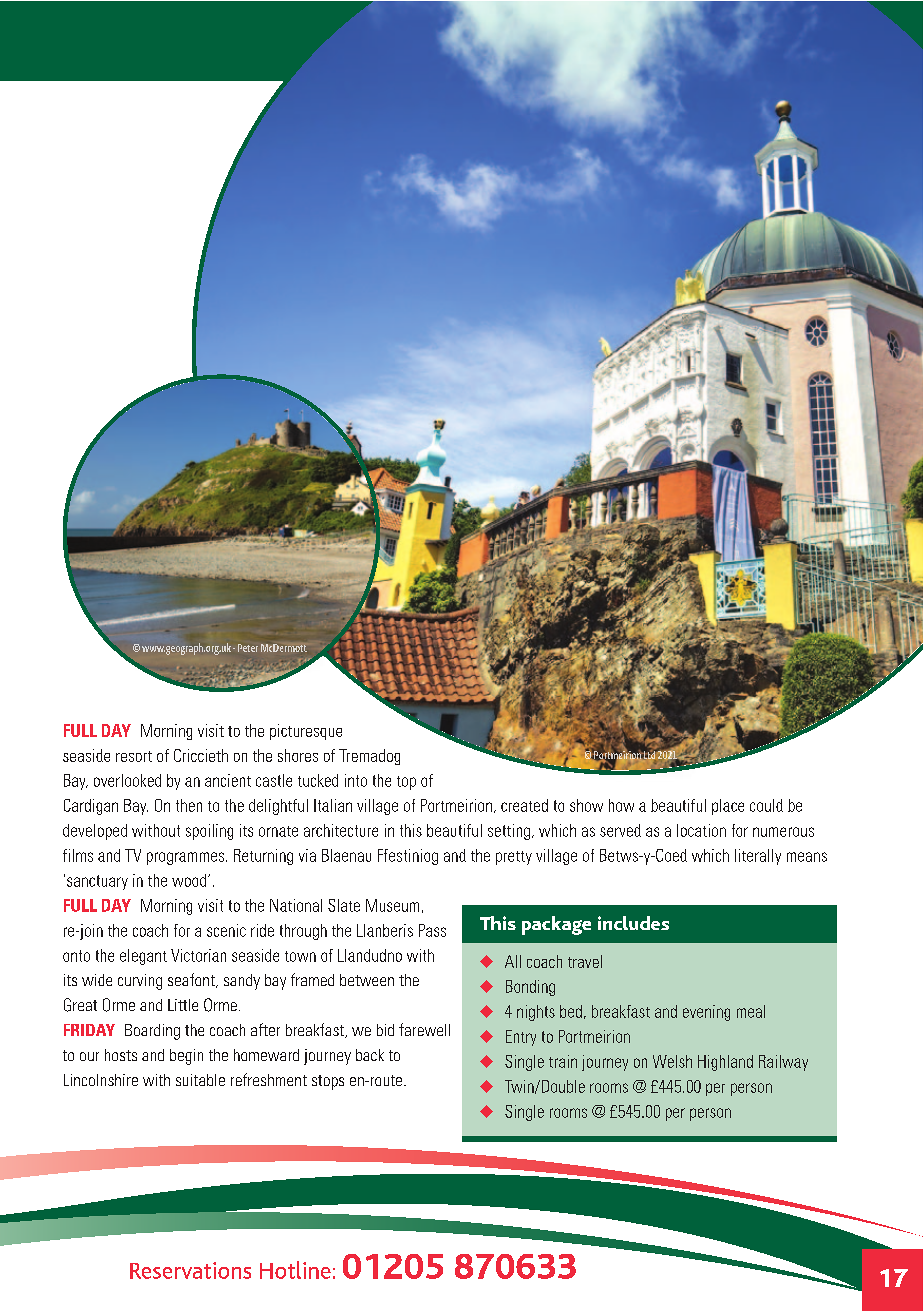  I want to click on pretty, so click(514, 858).
